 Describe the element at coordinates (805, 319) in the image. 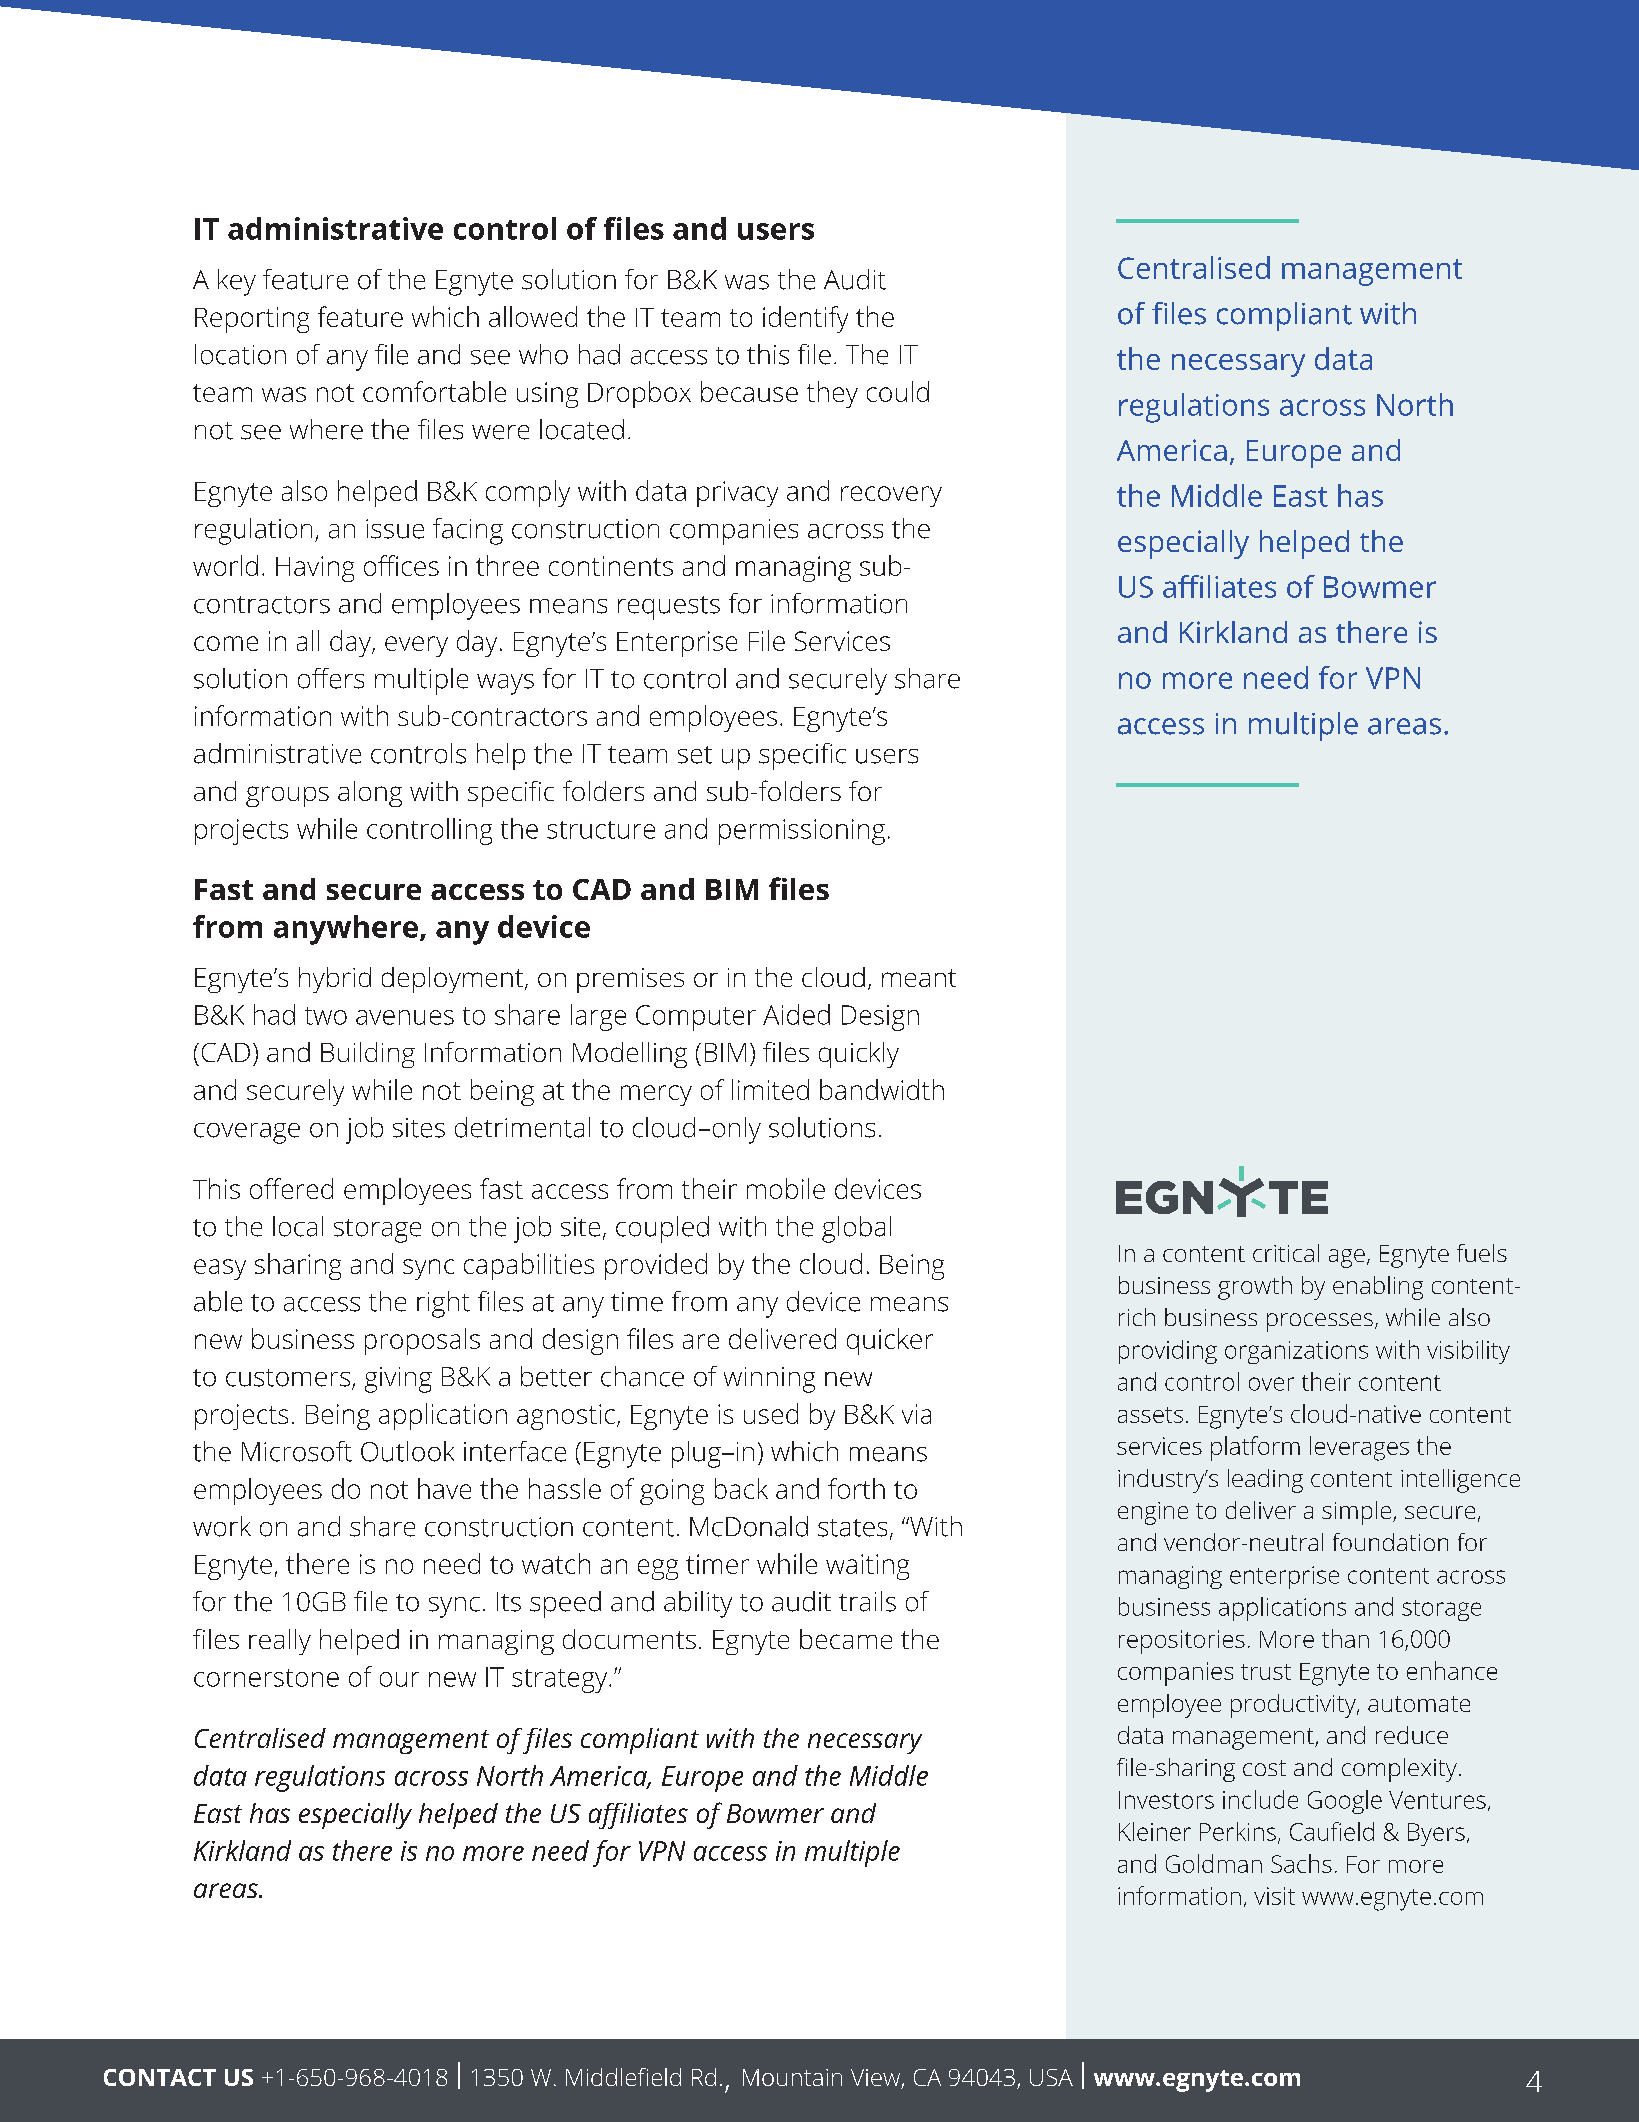

I see `identify` at that location.
